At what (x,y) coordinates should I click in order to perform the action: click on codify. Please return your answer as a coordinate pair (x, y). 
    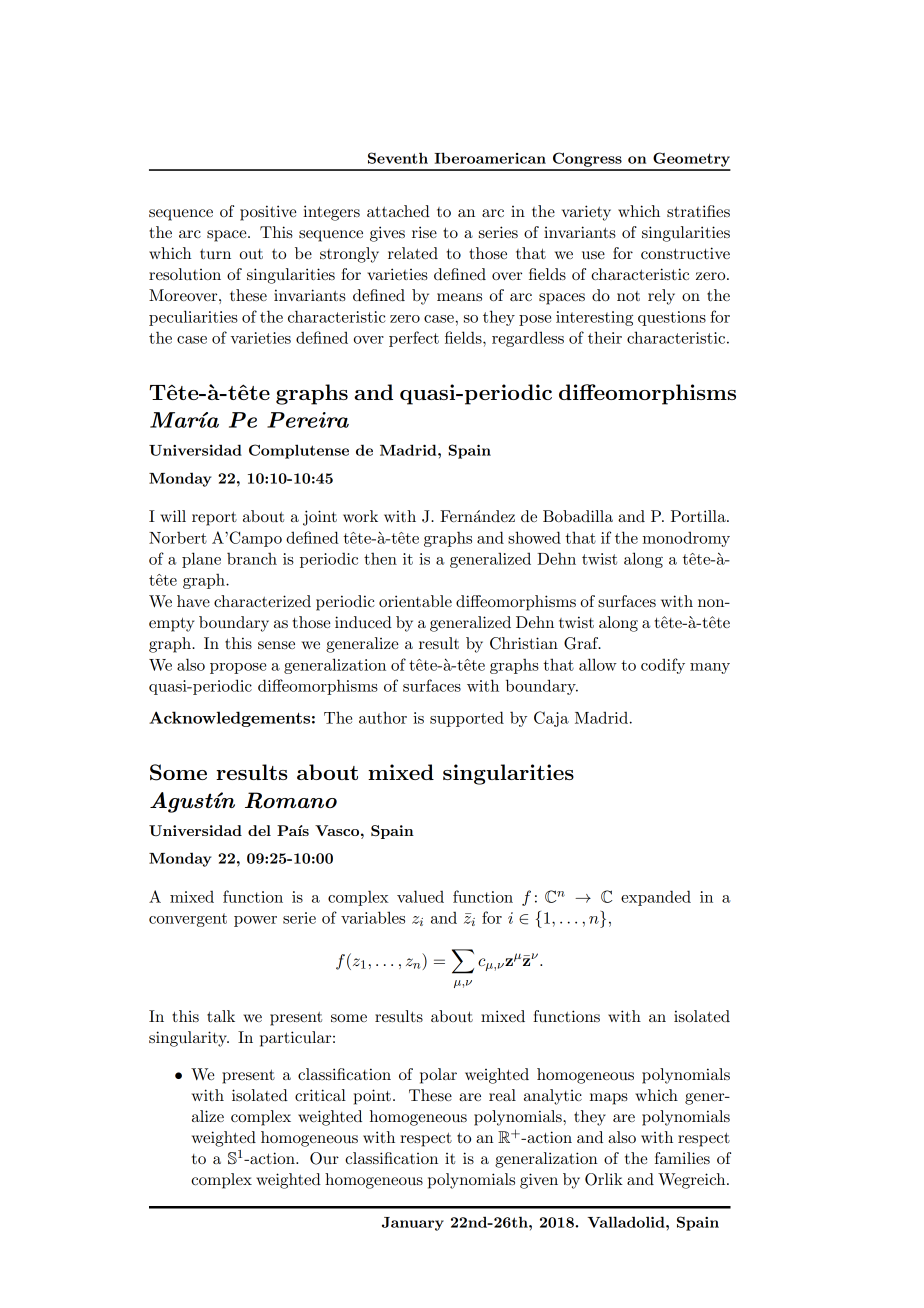
    Looking at the image, I should click on (663, 666).
